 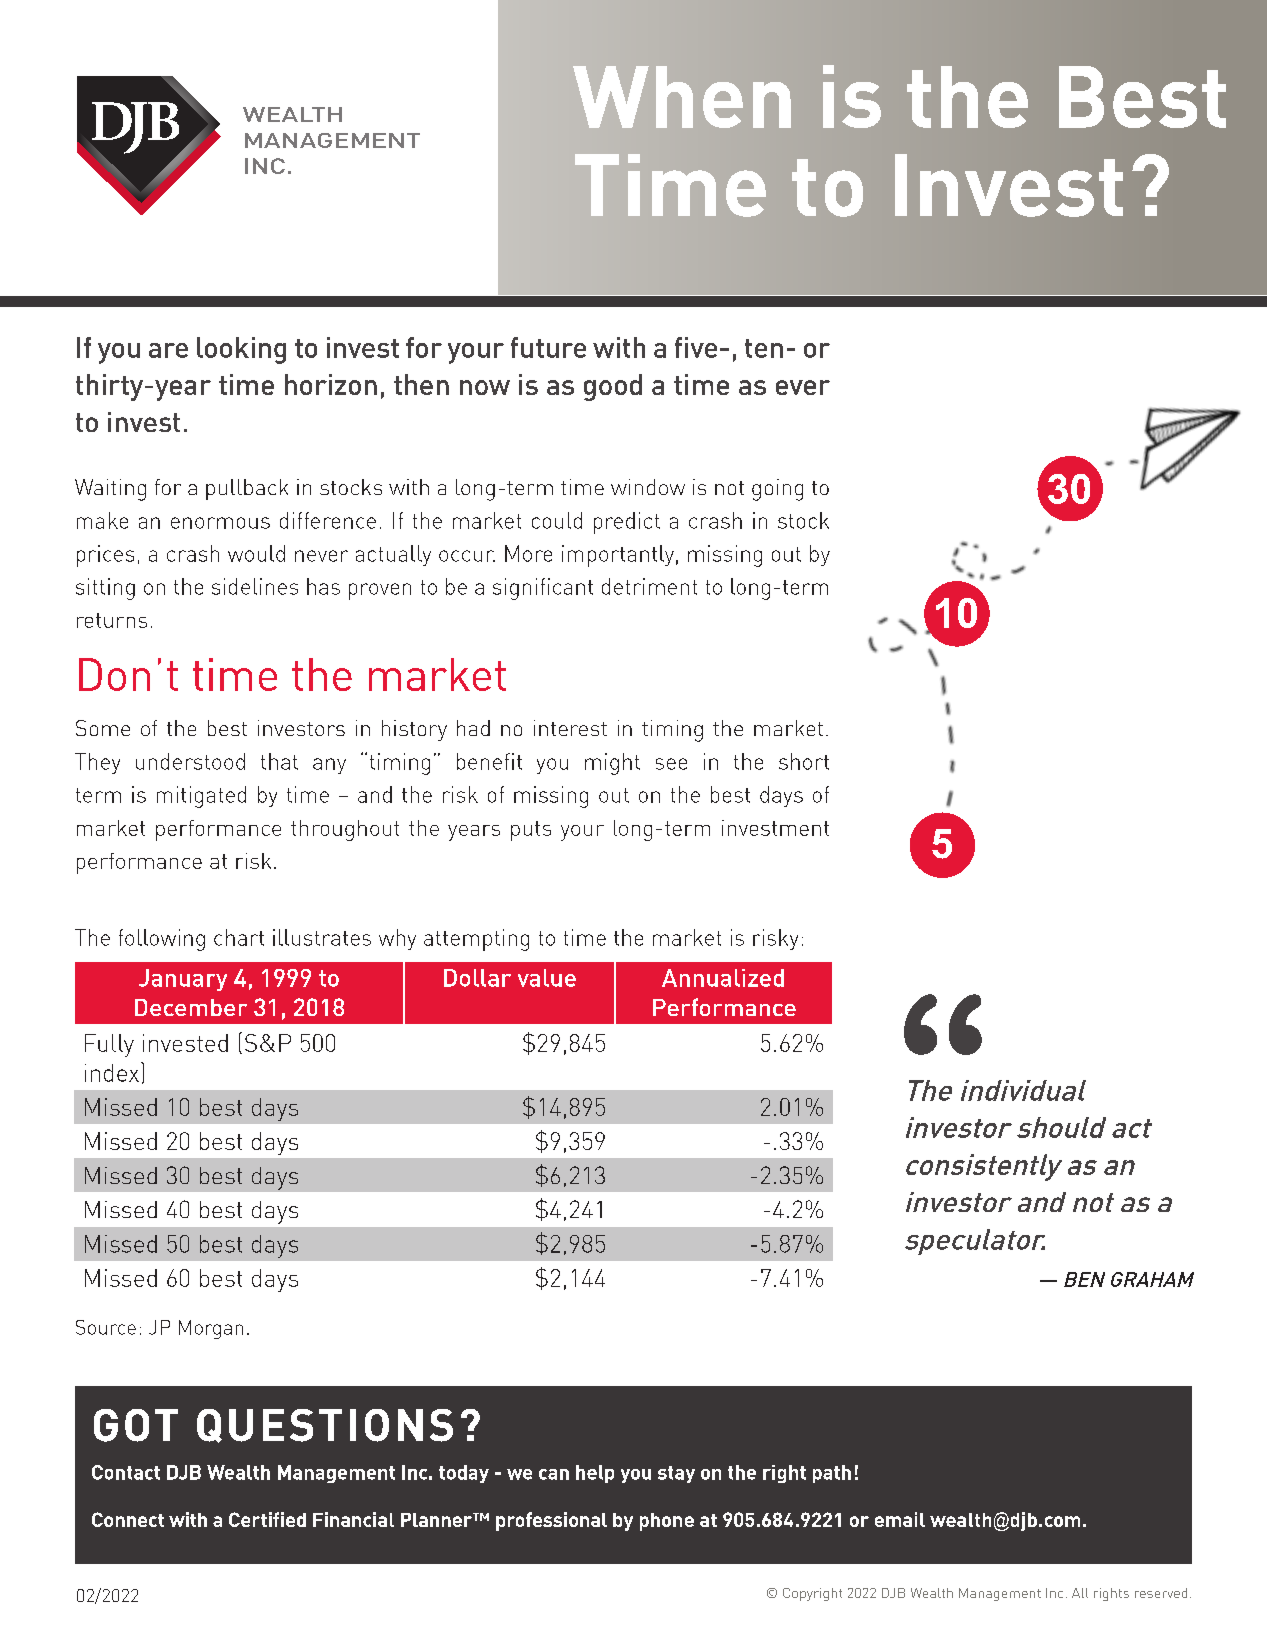 What do you see at coordinates (648, 487) in the screenshot?
I see `window` at bounding box center [648, 487].
